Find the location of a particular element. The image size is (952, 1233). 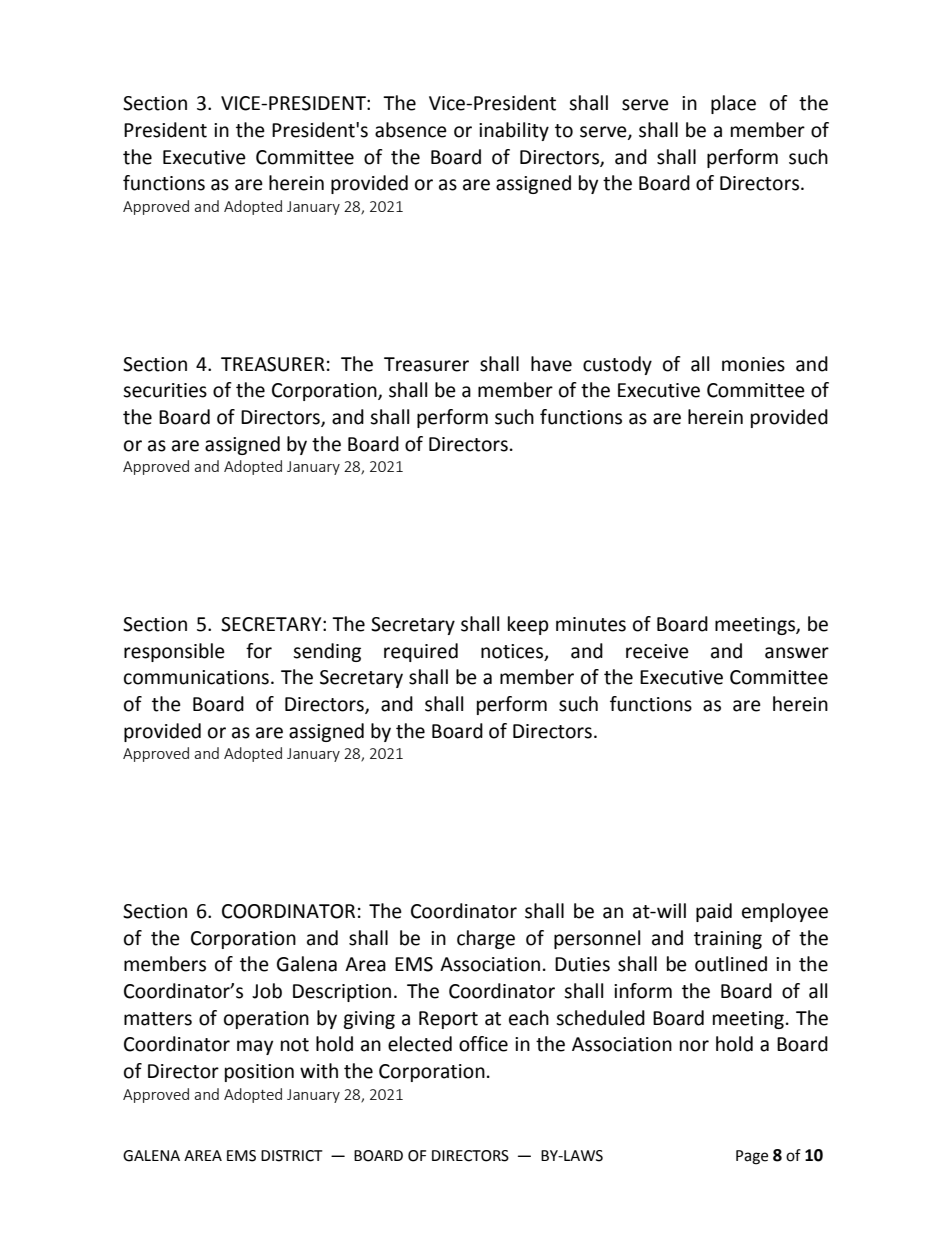

place is located at coordinates (733, 104).
